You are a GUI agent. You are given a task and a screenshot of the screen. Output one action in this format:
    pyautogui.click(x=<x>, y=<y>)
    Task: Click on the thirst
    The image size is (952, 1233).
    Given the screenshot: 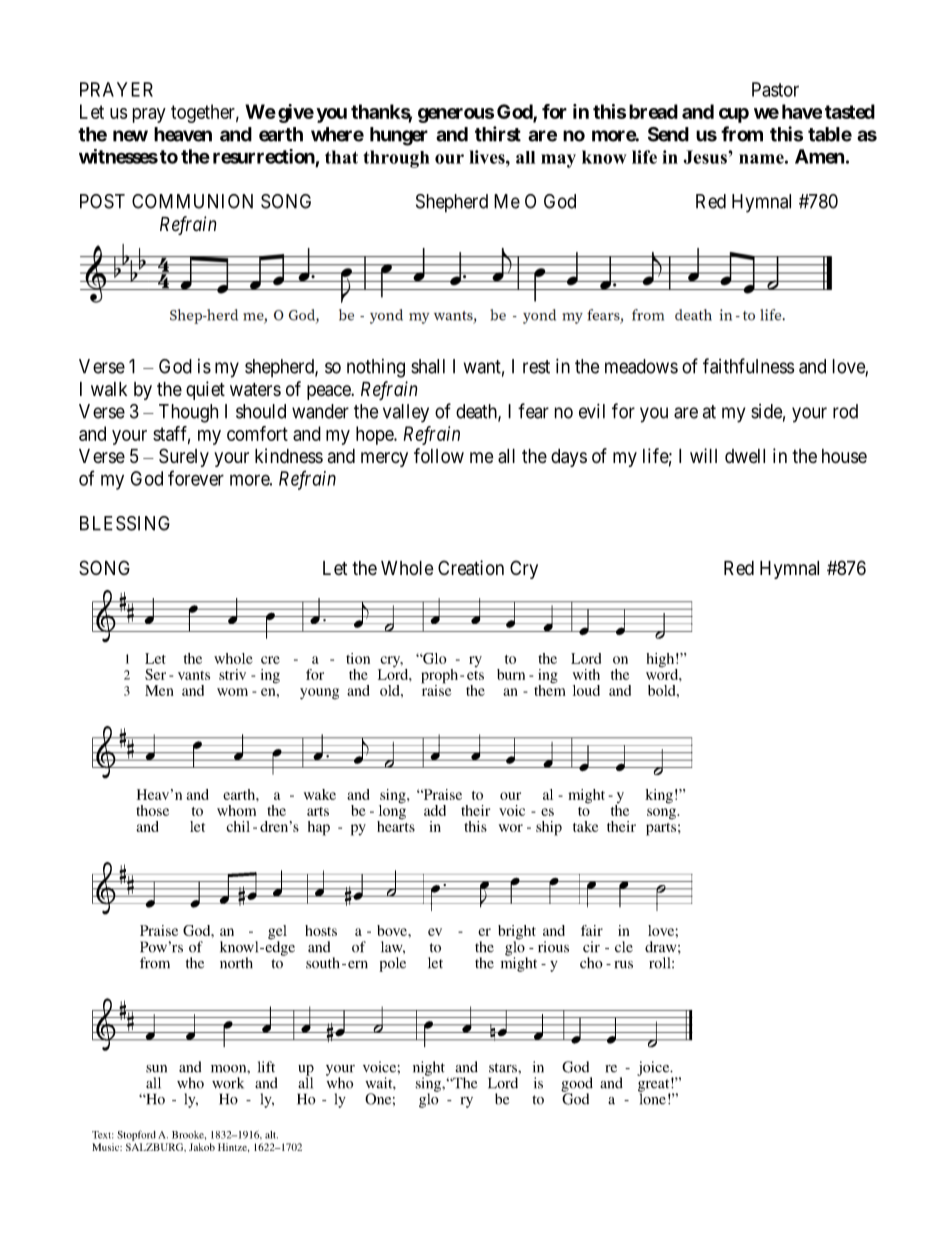 What is the action you would take?
    pyautogui.click(x=498, y=134)
